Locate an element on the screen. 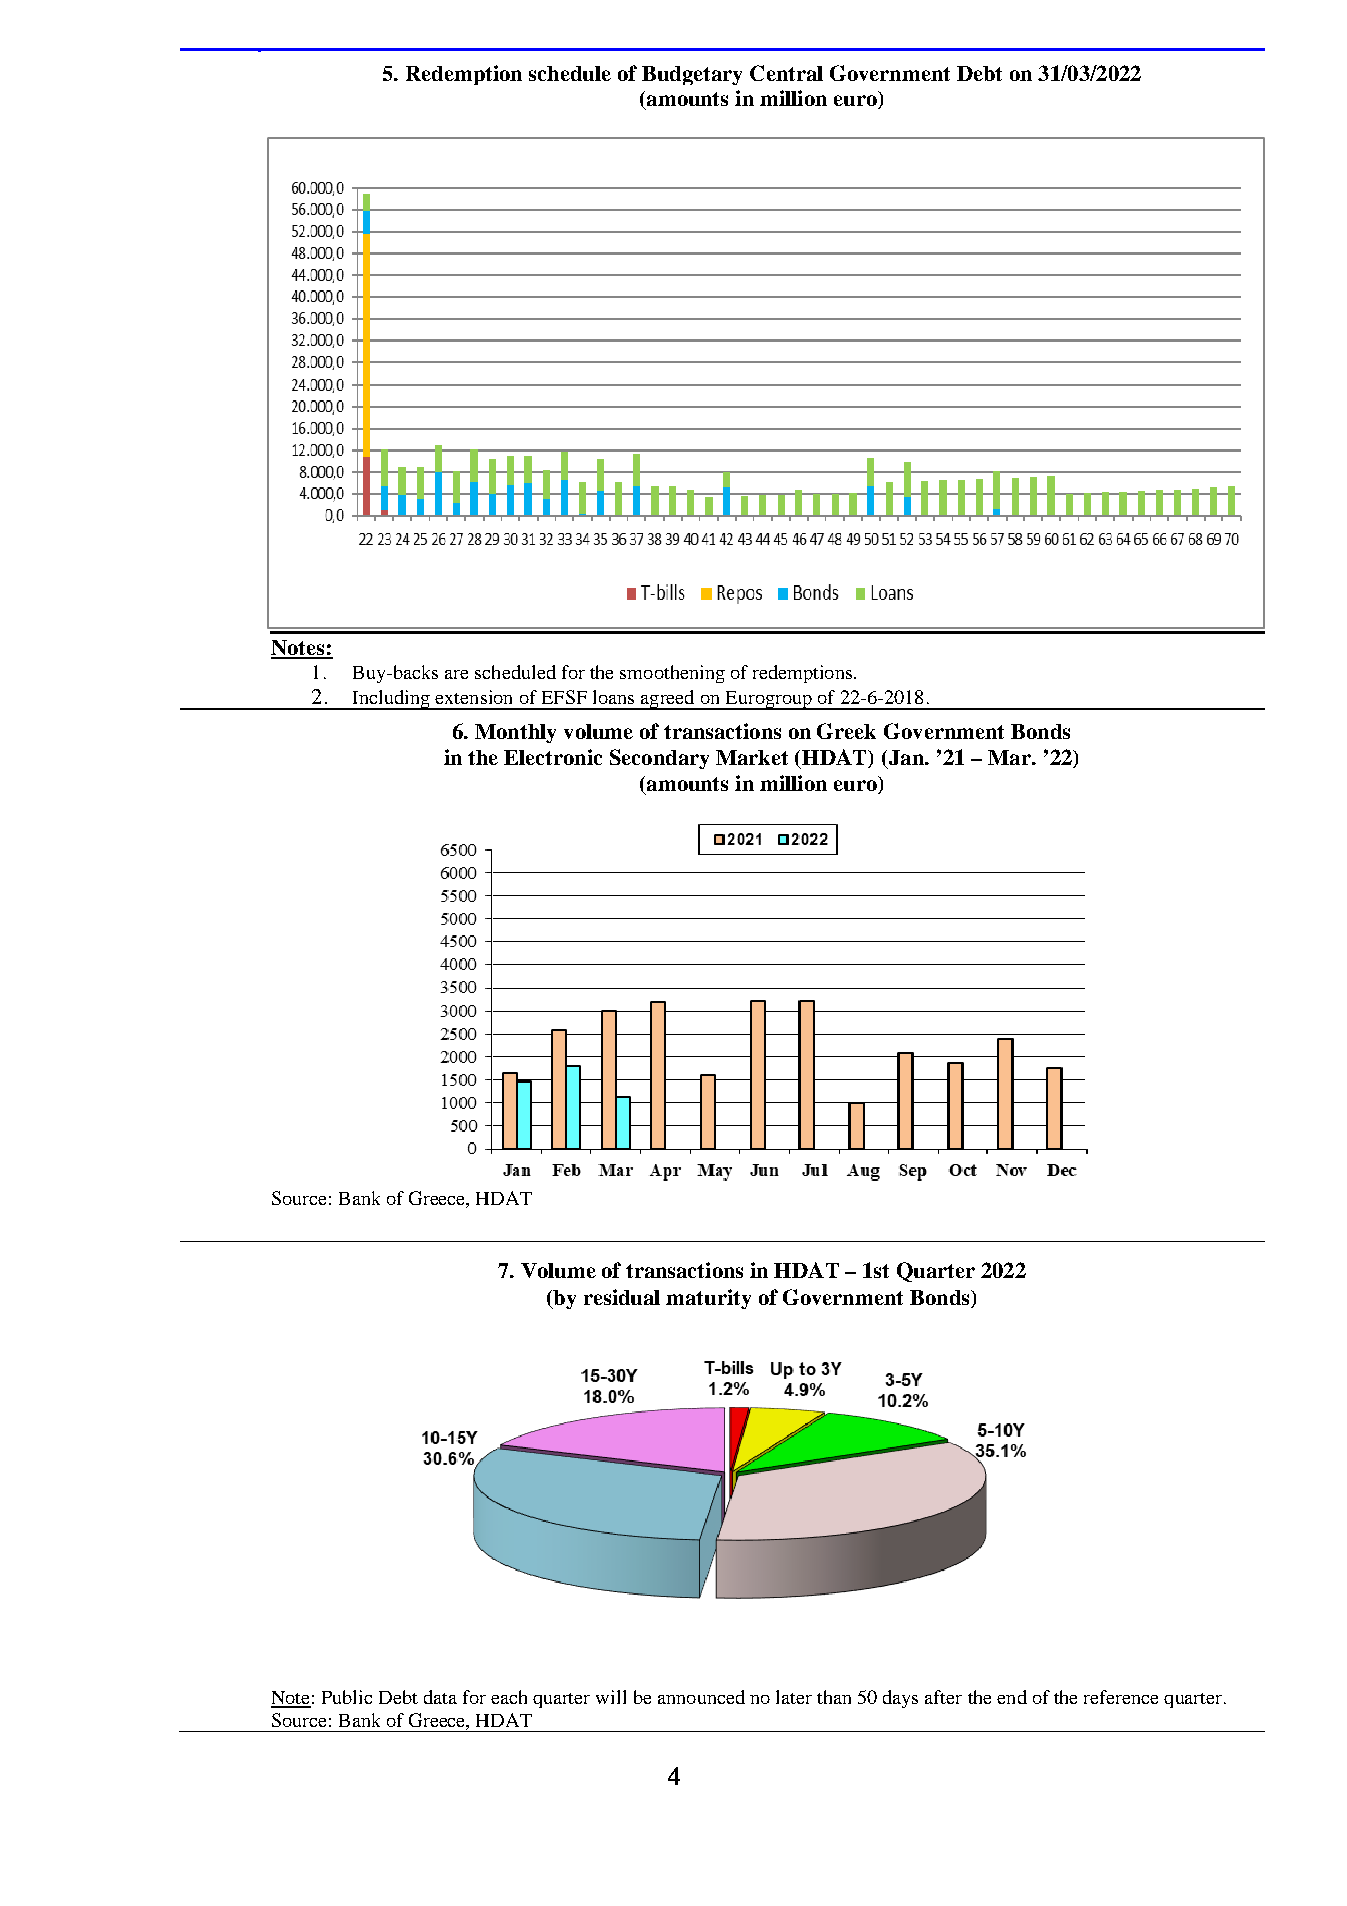 The height and width of the screenshot is (1906, 1347). Central is located at coordinates (786, 73).
